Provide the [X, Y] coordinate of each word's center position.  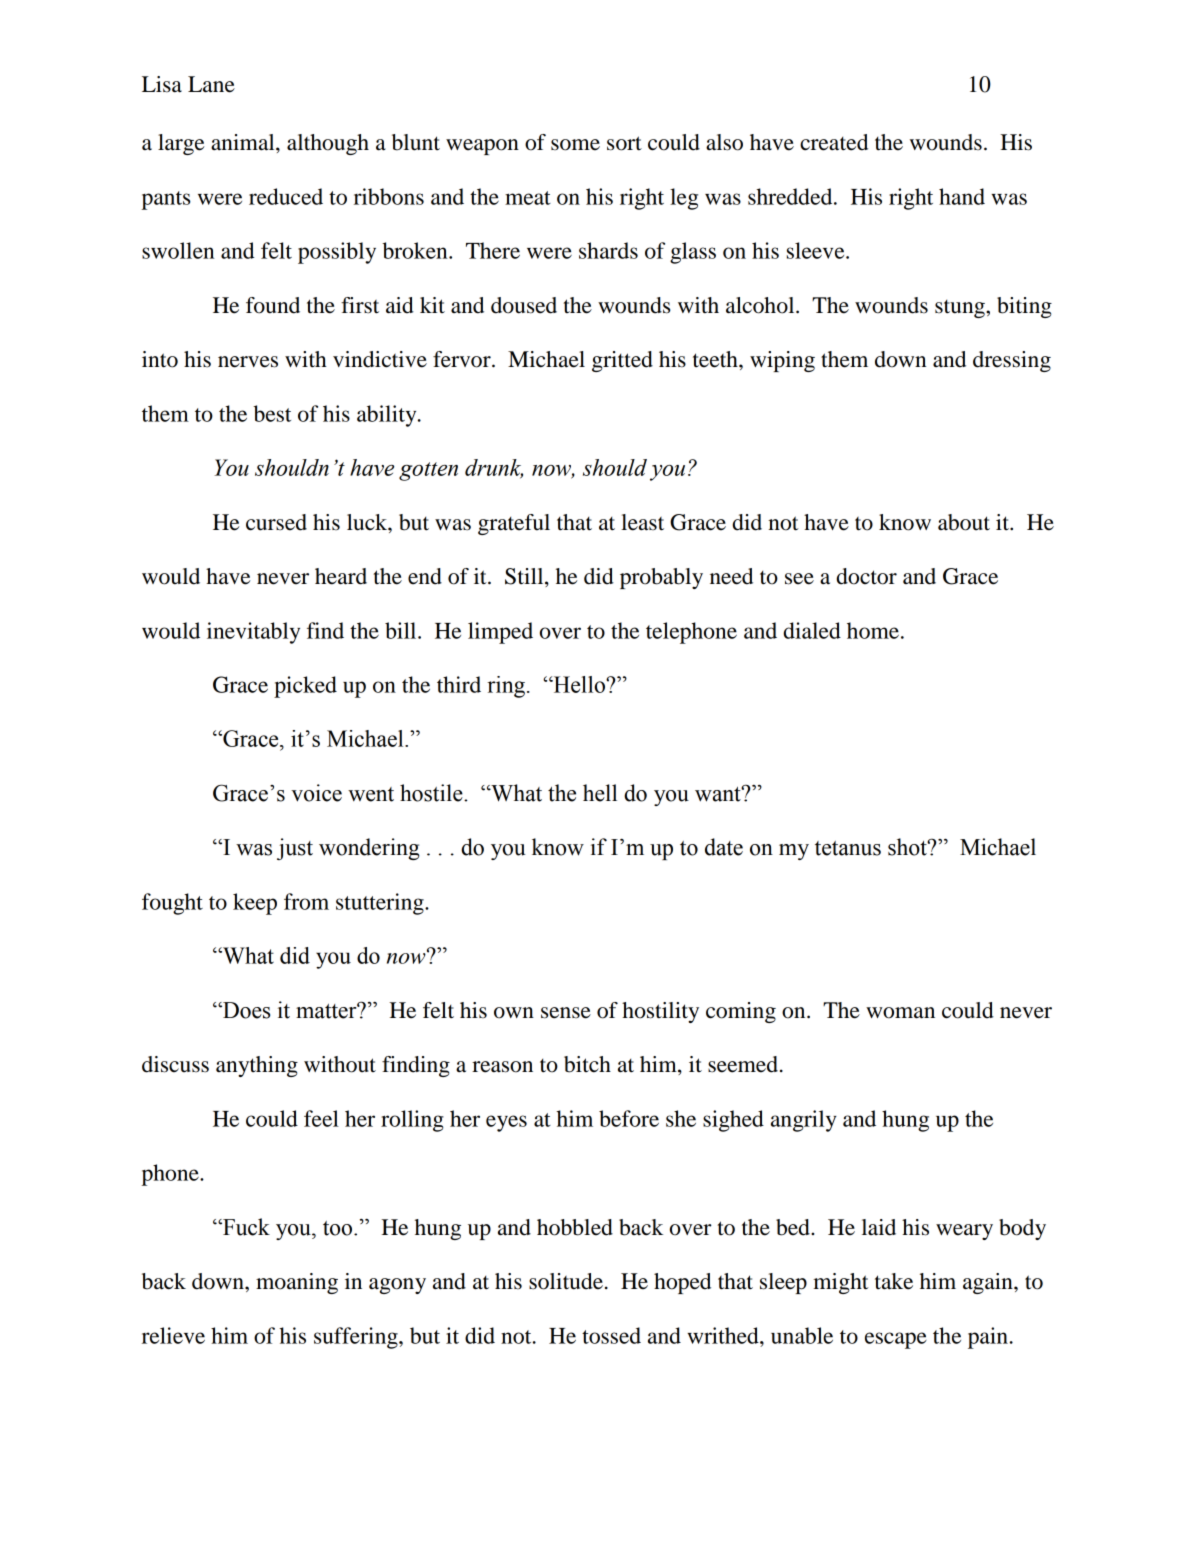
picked [305, 687]
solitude [566, 1281]
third [459, 684]
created [834, 142]
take [894, 1281]
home [873, 630]
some [575, 145]
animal [244, 142]
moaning [297, 1283]
